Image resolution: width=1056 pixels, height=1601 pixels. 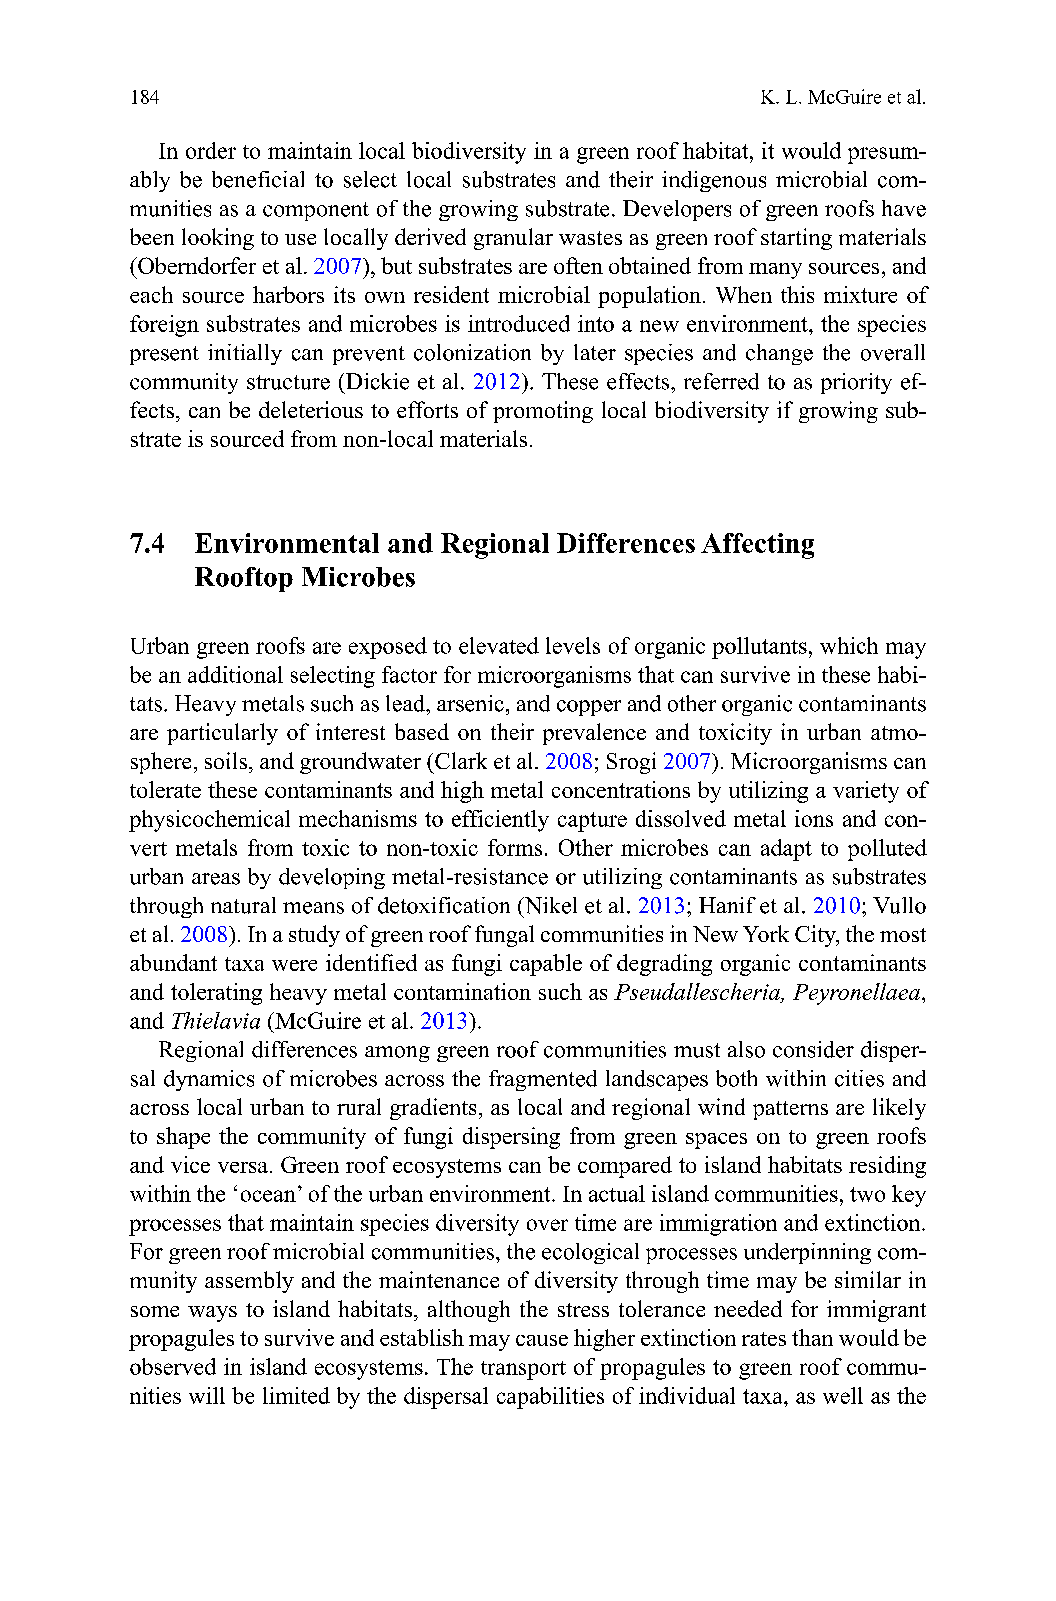 I want to click on elevated, so click(x=499, y=645).
